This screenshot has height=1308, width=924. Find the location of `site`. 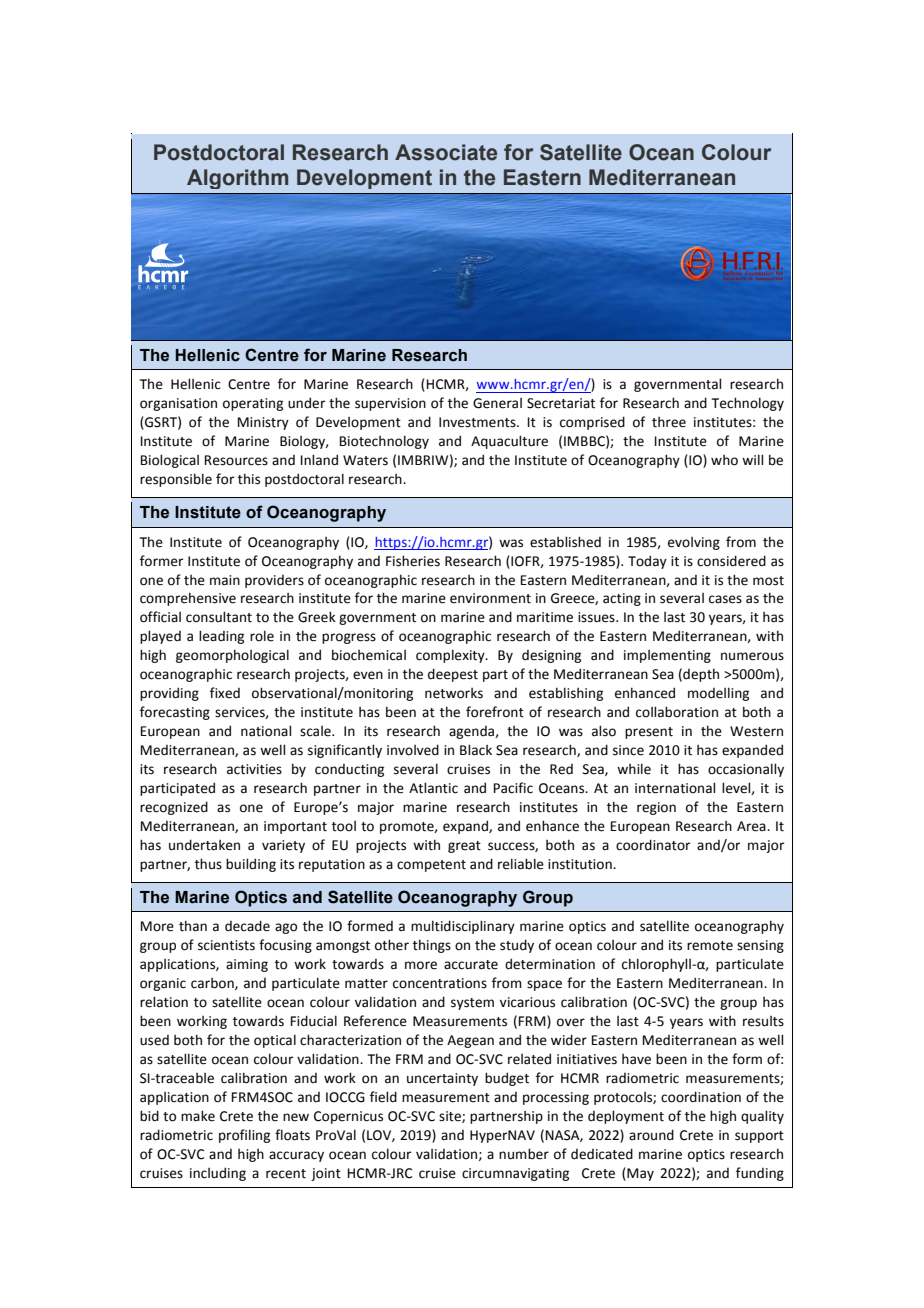

site is located at coordinates (451, 1117).
